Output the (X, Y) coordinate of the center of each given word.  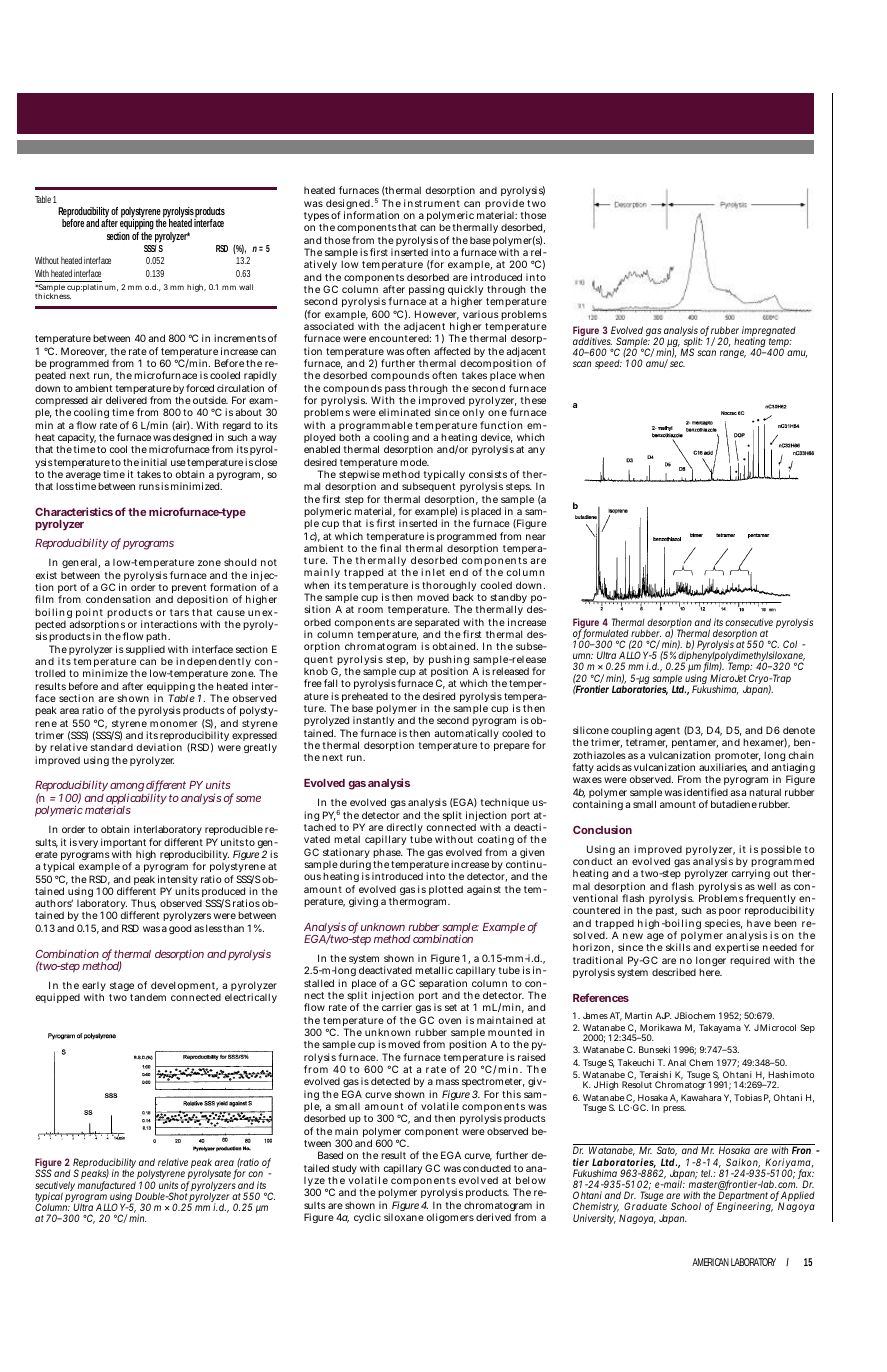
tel (706, 1173)
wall (246, 287)
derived (493, 1217)
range (733, 354)
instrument (432, 203)
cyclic (367, 1218)
